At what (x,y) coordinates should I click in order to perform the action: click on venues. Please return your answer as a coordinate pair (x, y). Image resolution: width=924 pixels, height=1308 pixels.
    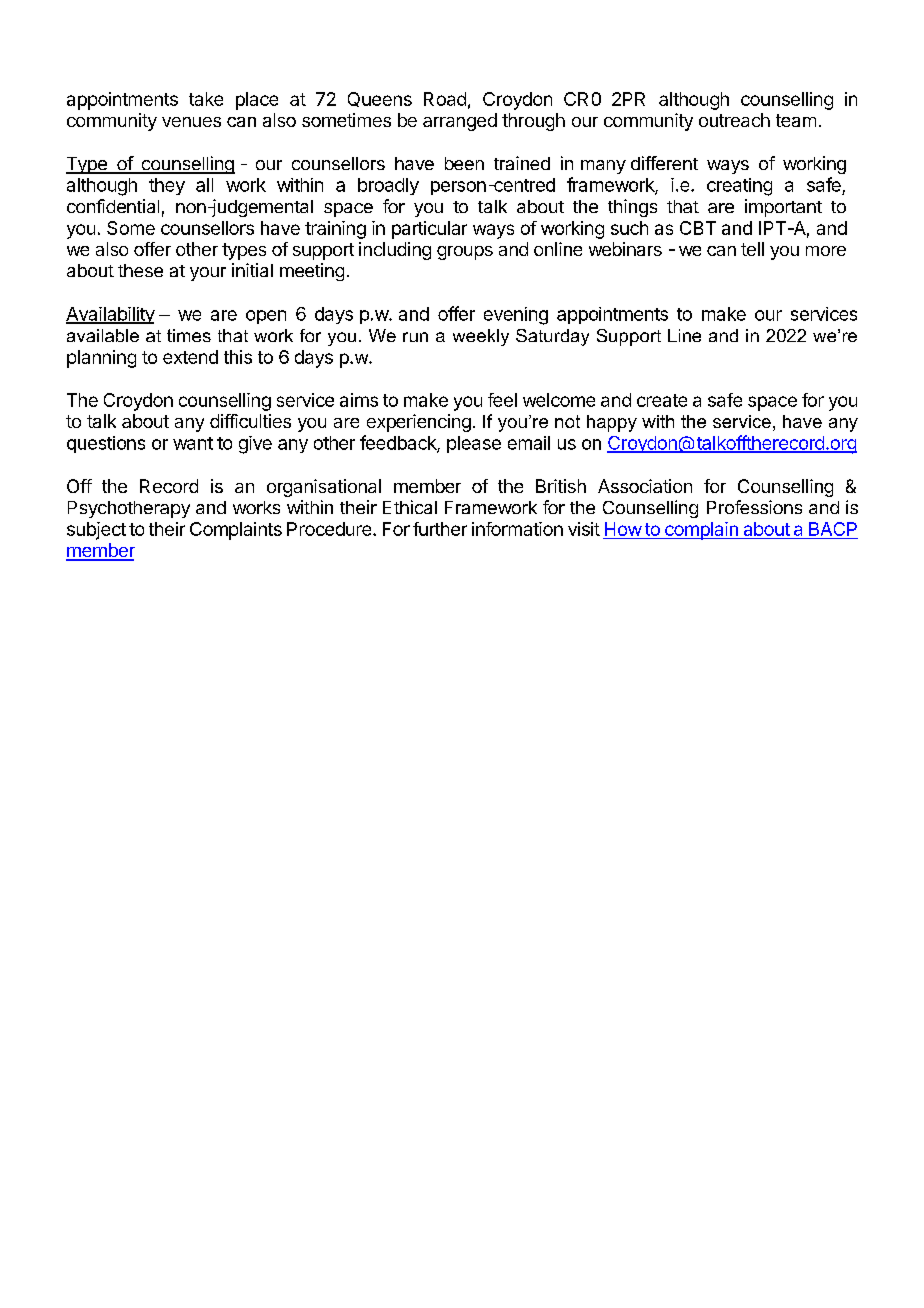
    Looking at the image, I should click on (191, 122).
